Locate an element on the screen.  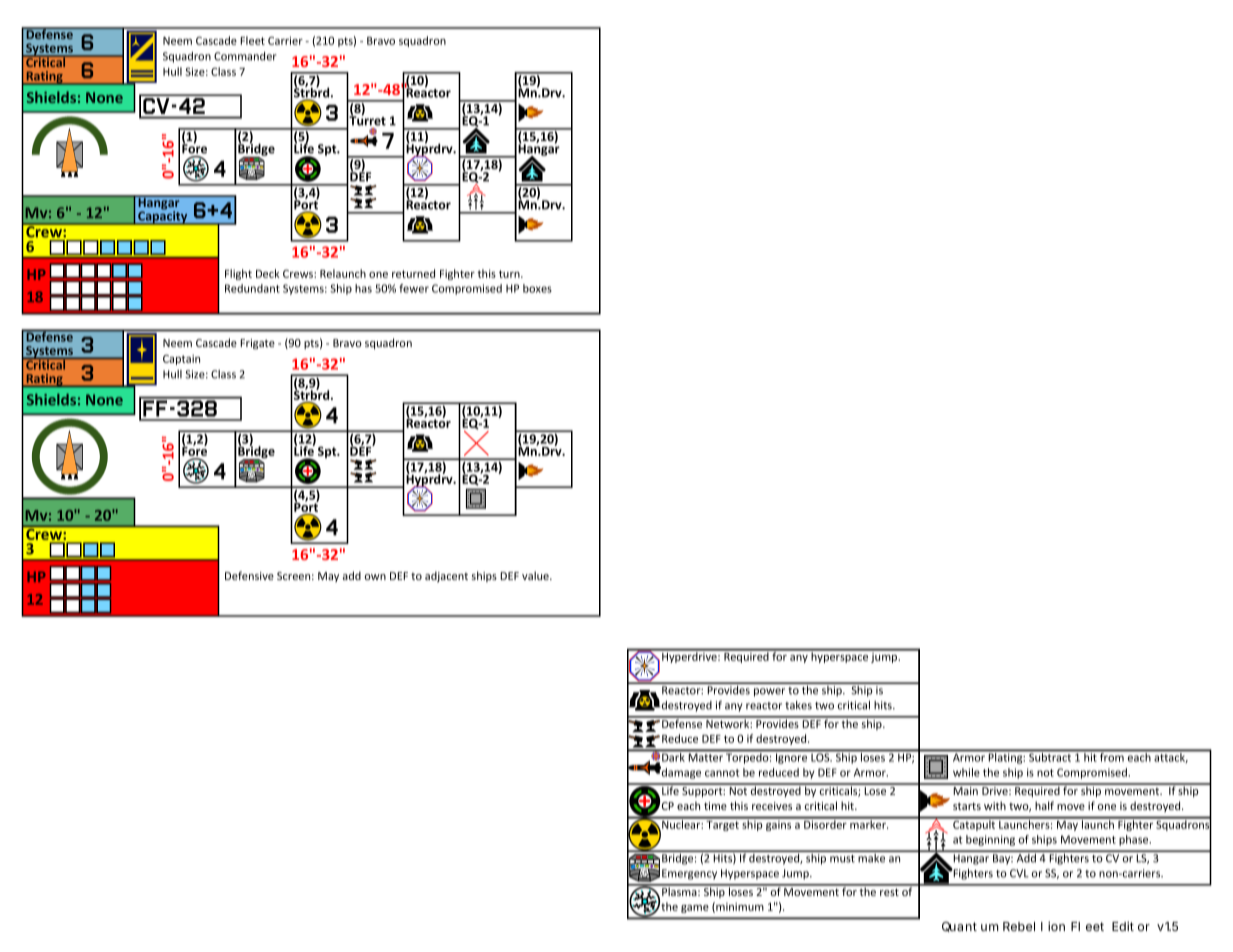
value is located at coordinates (536, 575).
